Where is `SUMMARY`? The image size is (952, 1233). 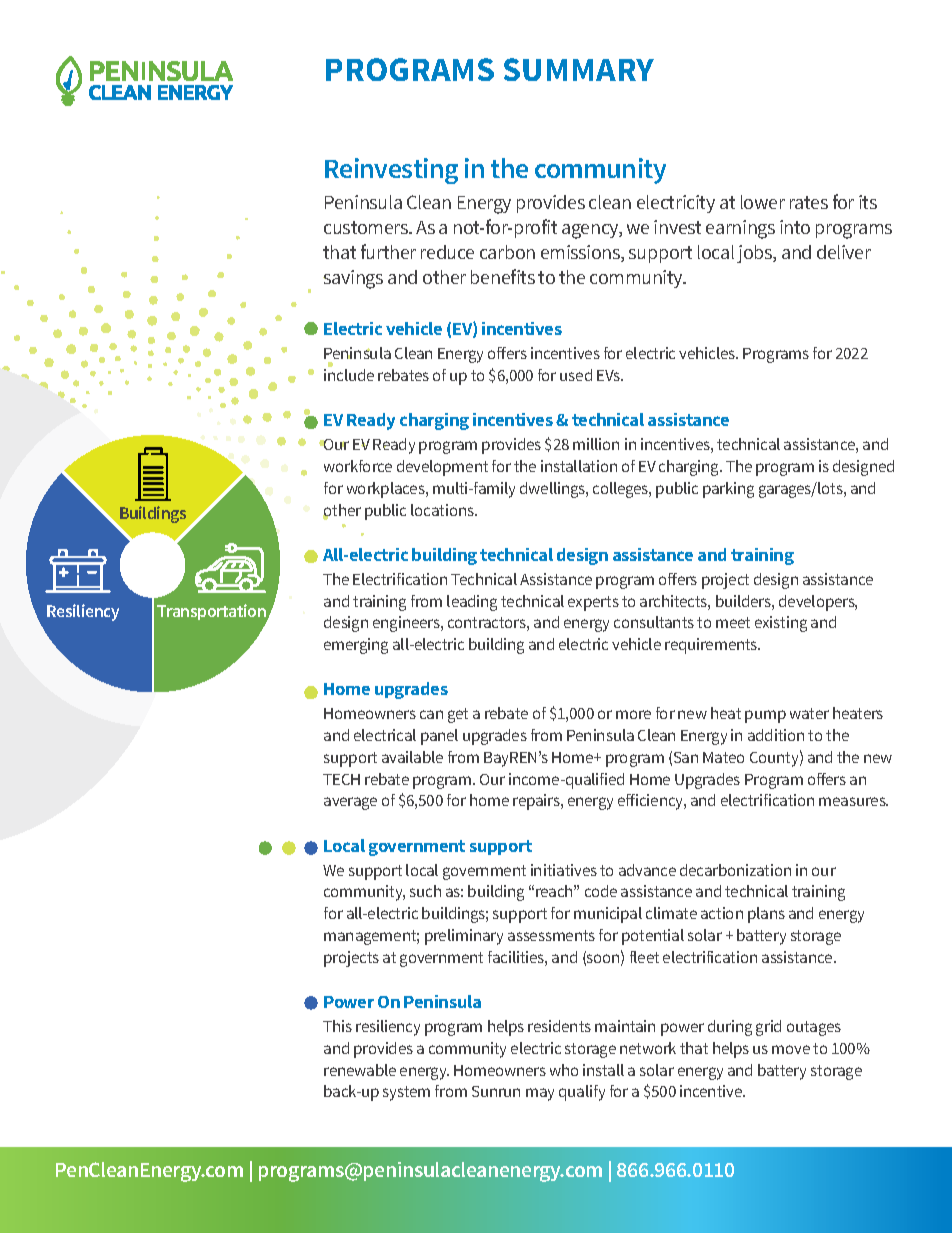 SUMMARY is located at coordinates (579, 69).
